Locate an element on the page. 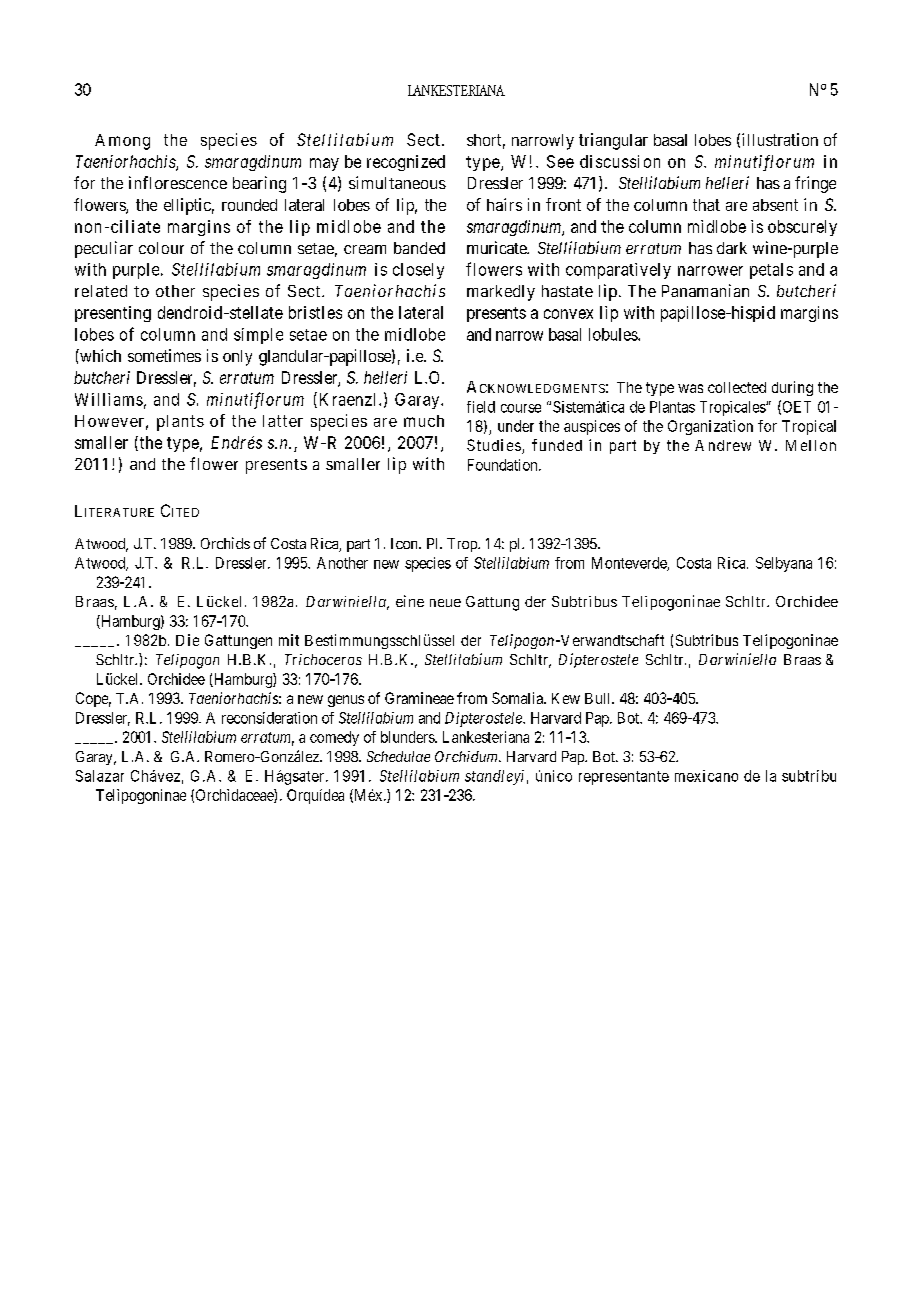 The height and width of the document is (1316, 914). comedy is located at coordinates (334, 738).
